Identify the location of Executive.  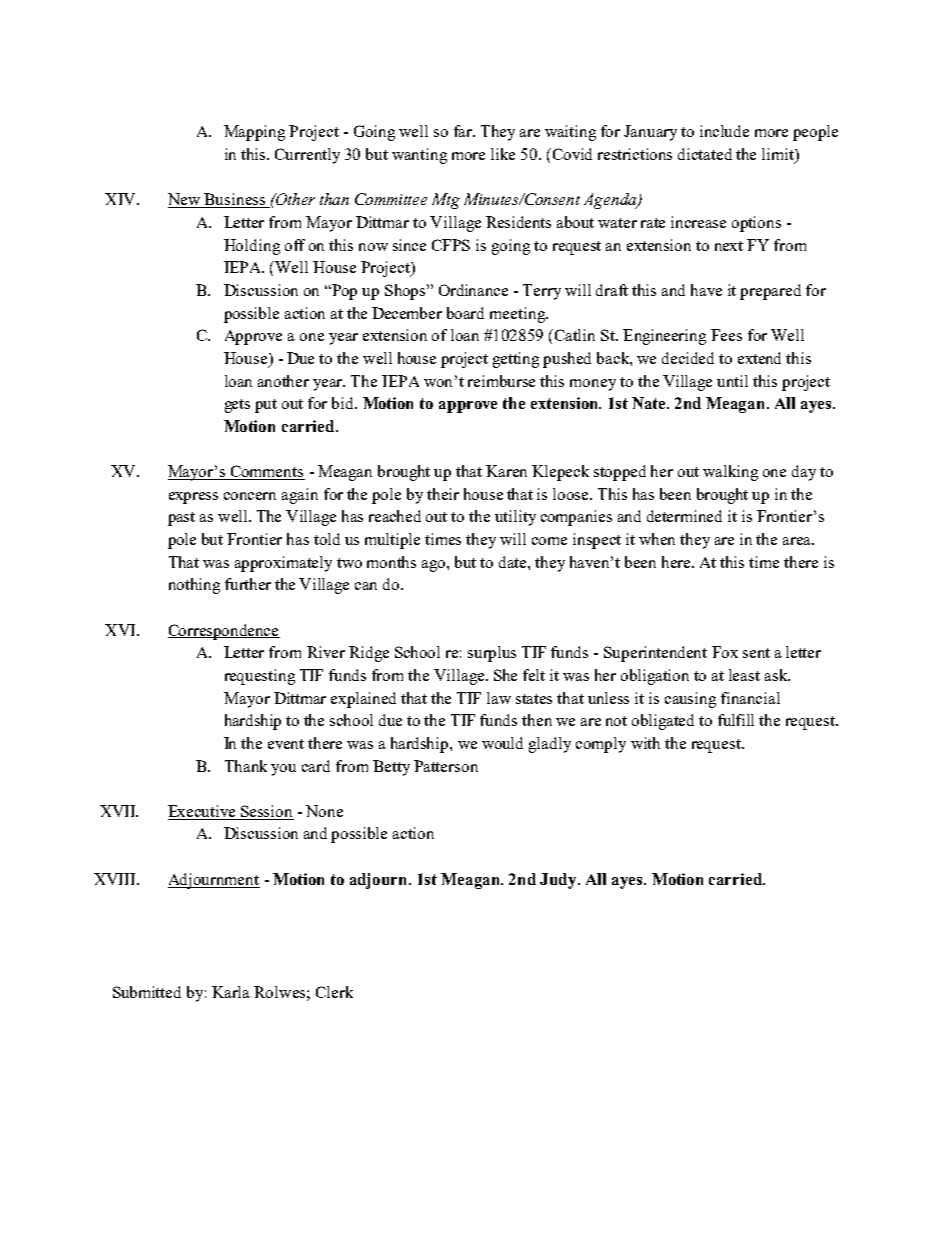
(201, 811).
